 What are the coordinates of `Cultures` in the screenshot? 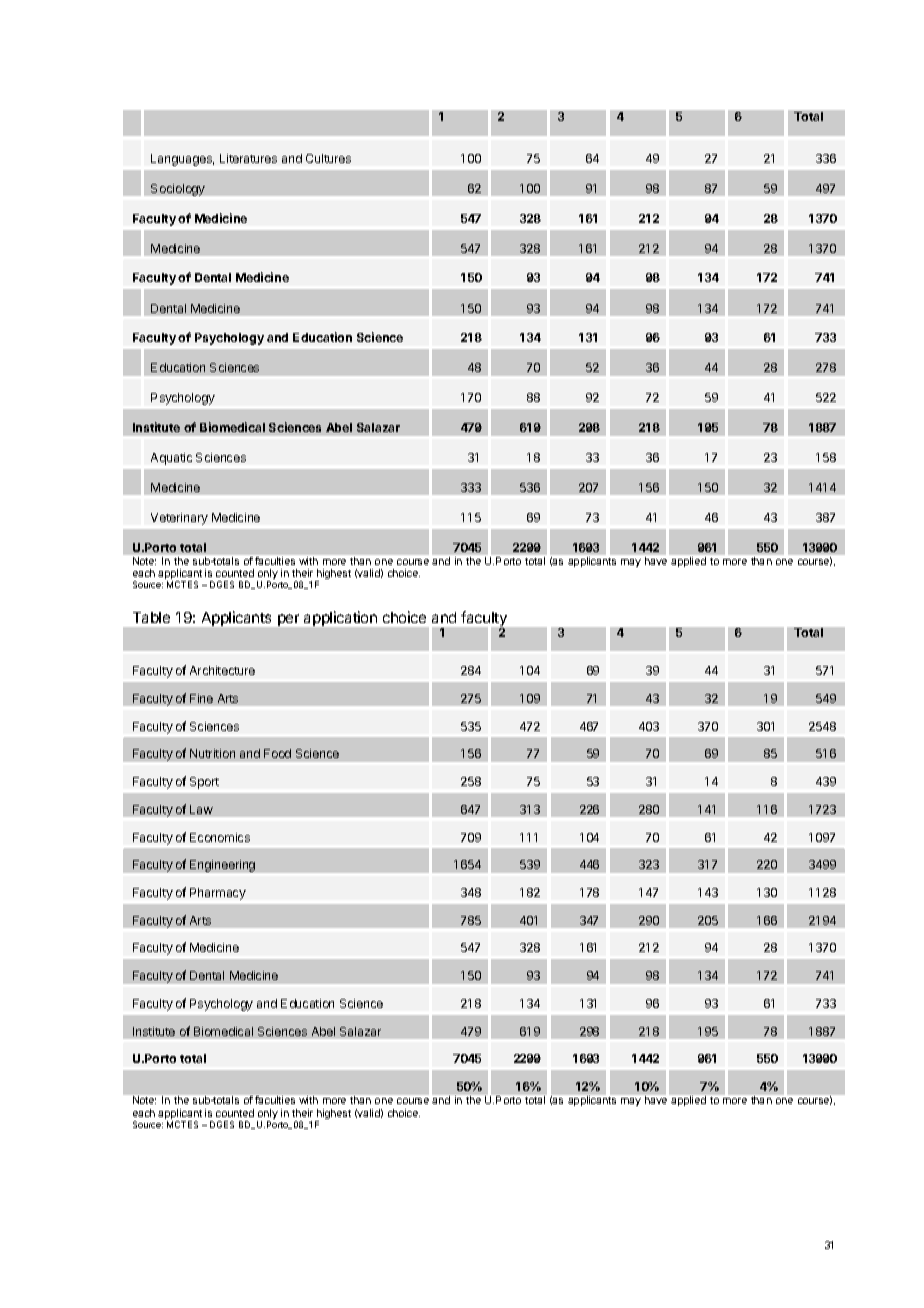 It's located at (328, 158).
